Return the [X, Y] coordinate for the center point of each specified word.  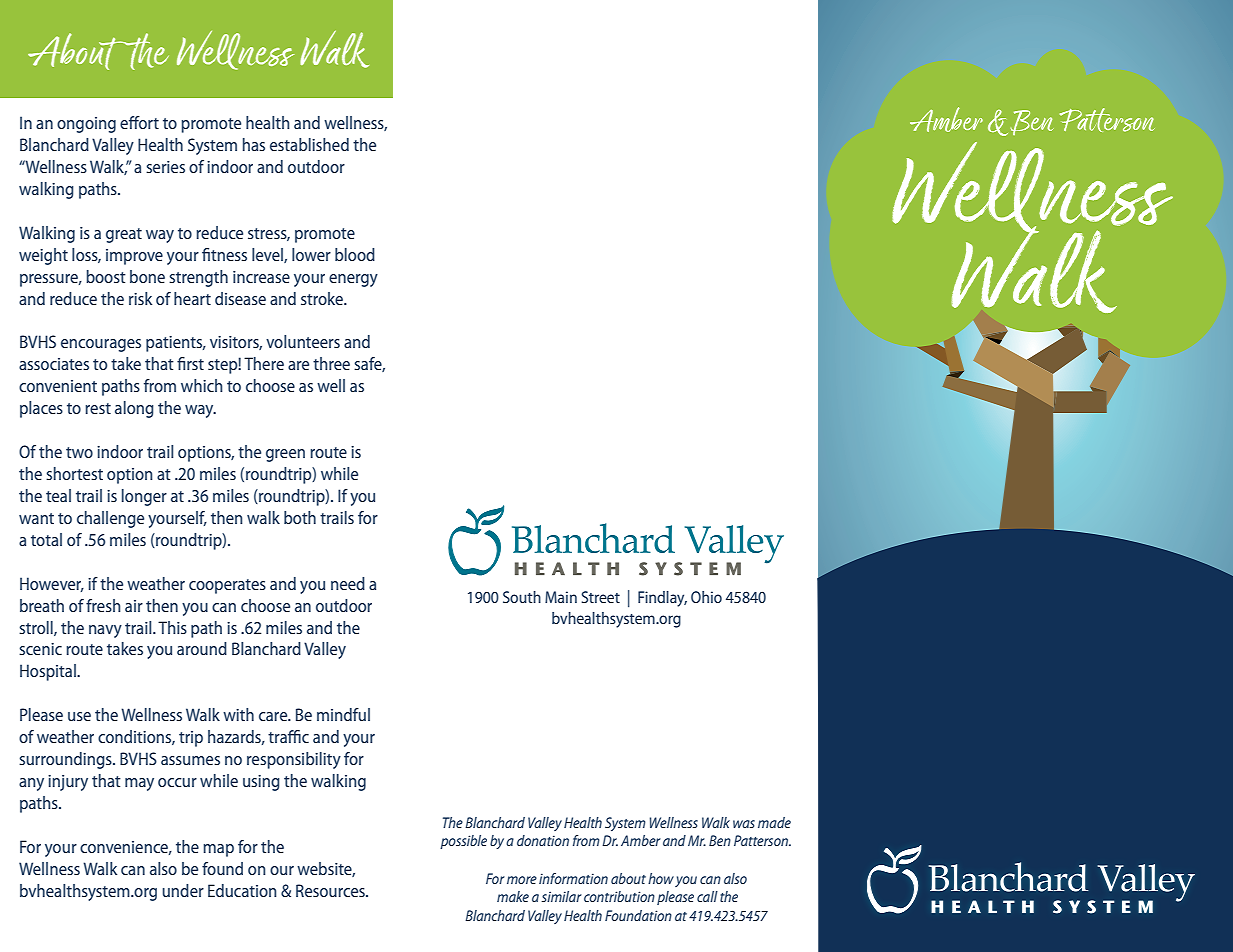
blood [355, 254]
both [300, 517]
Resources [331, 890]
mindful [343, 714]
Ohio [706, 597]
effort [139, 122]
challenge [110, 519]
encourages [101, 345]
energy [353, 280]
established [309, 144]
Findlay [662, 599]
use [79, 716]
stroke [323, 298]
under [183, 890]
